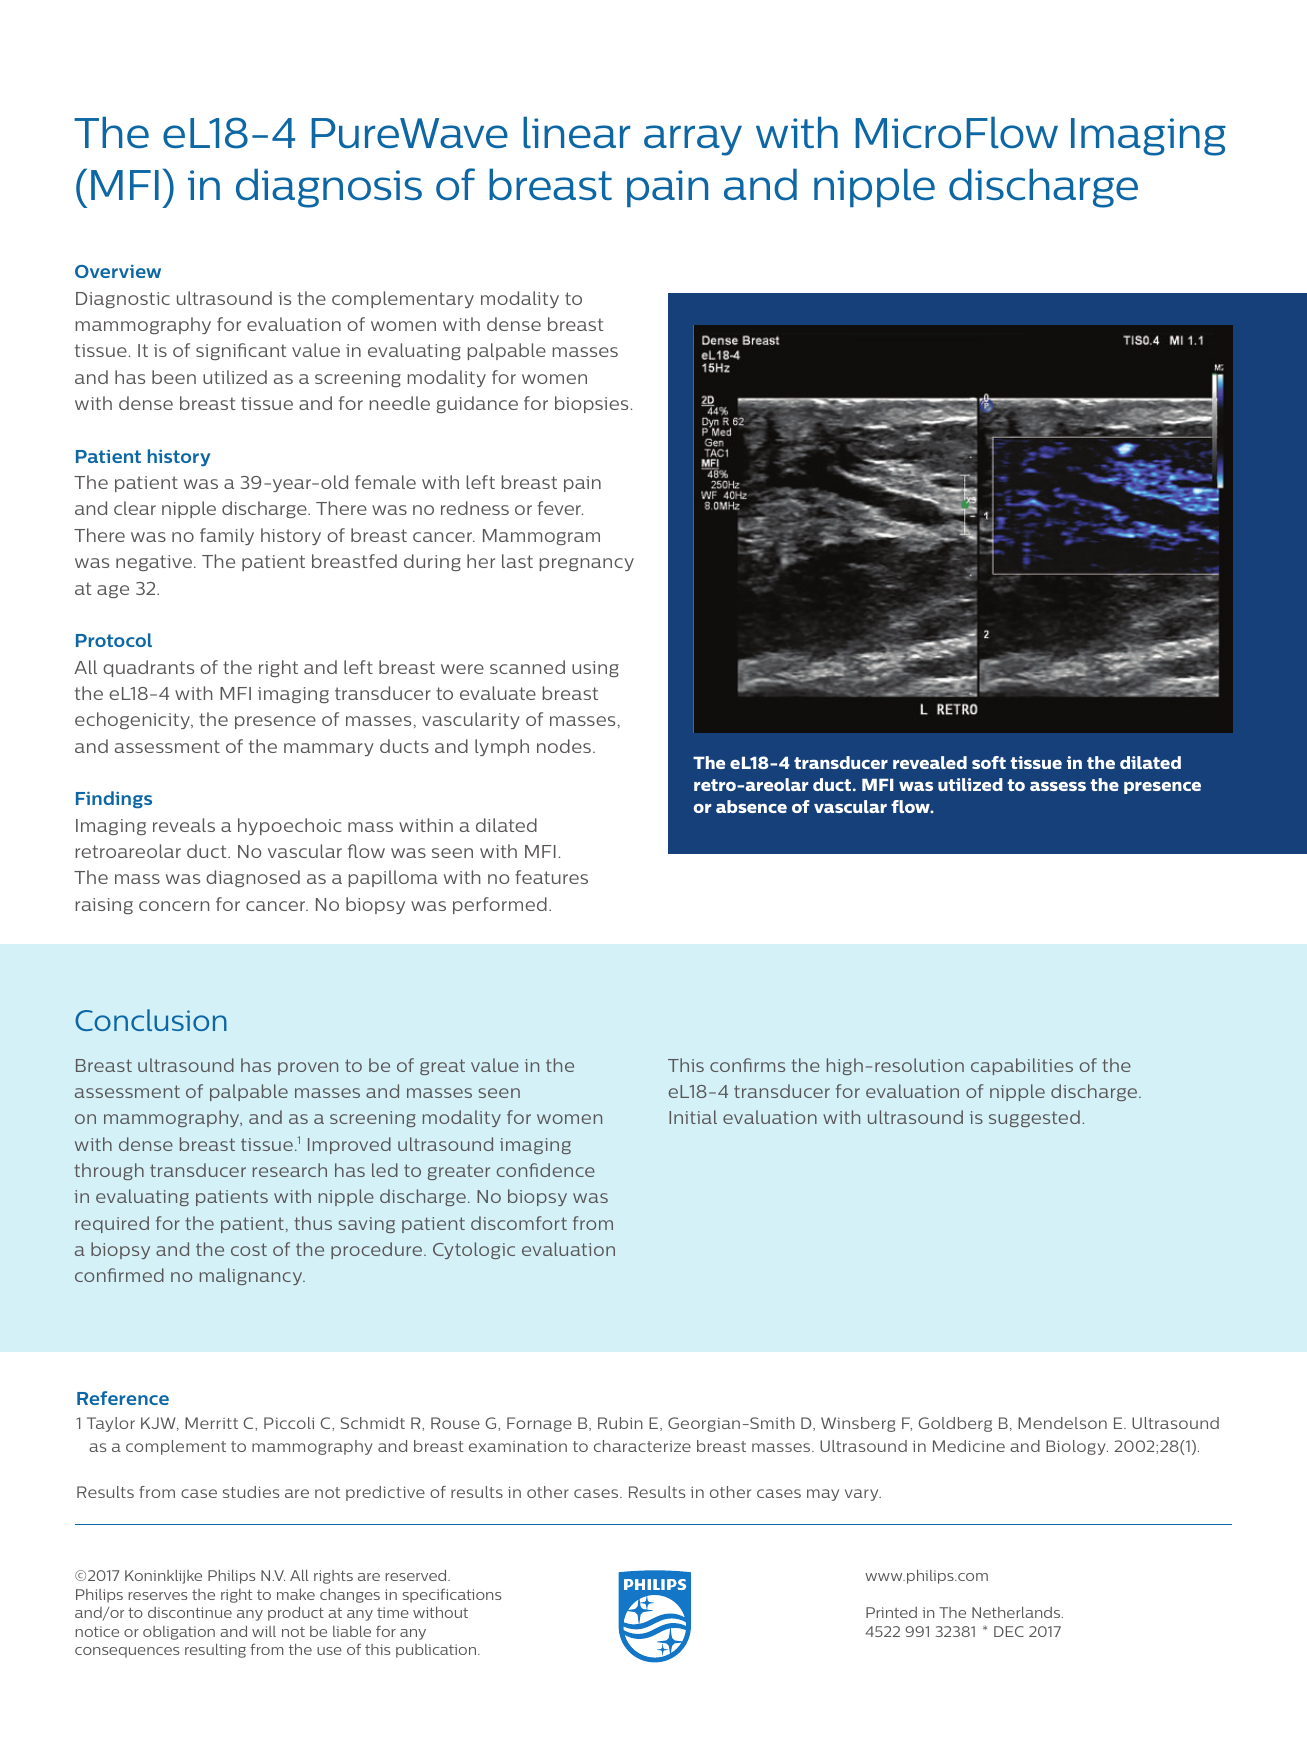 The height and width of the screenshot is (1739, 1307). I want to click on linear, so click(576, 132).
